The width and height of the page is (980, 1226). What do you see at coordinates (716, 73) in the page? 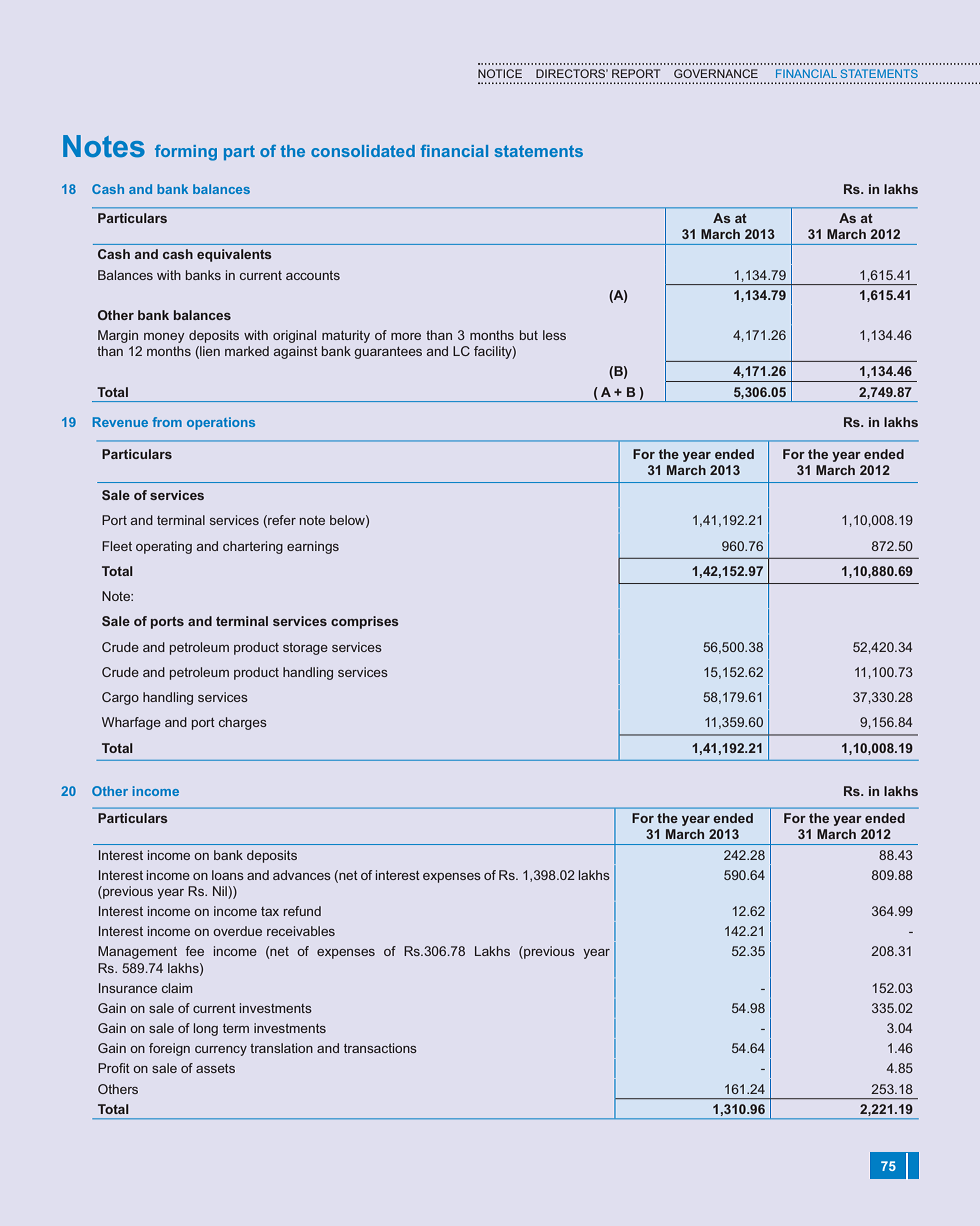
I see `GOVERNANCE` at bounding box center [716, 73].
